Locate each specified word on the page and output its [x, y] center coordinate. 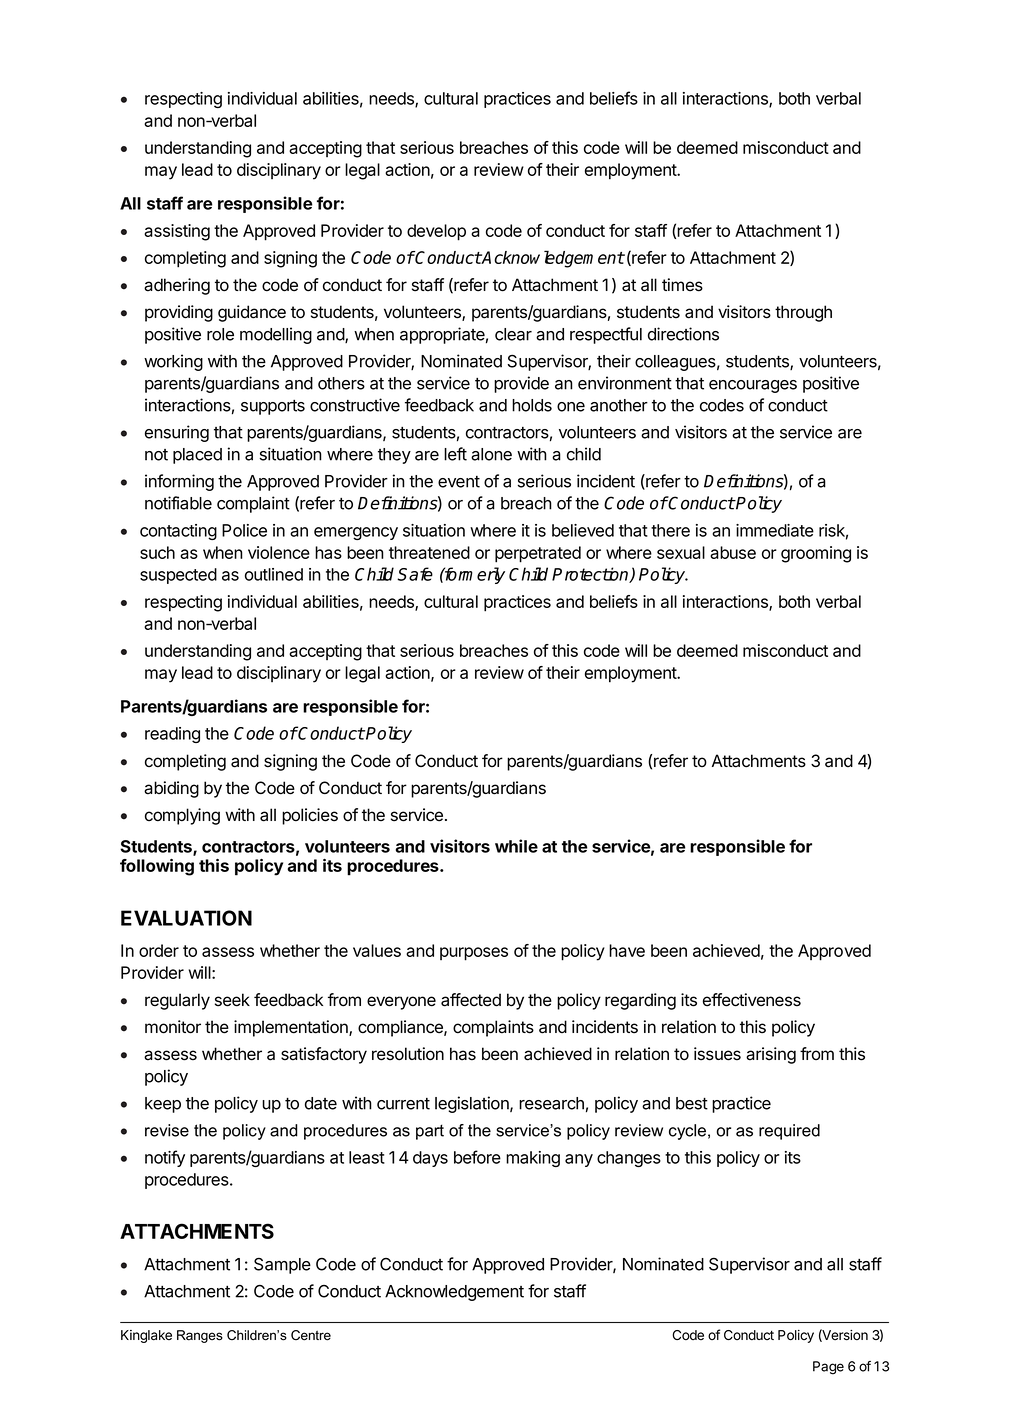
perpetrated [538, 554]
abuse [733, 552]
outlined [274, 574]
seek [232, 1000]
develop [436, 232]
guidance [252, 313]
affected [471, 1000]
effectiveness [752, 1000]
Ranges [200, 1336]
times [682, 285]
